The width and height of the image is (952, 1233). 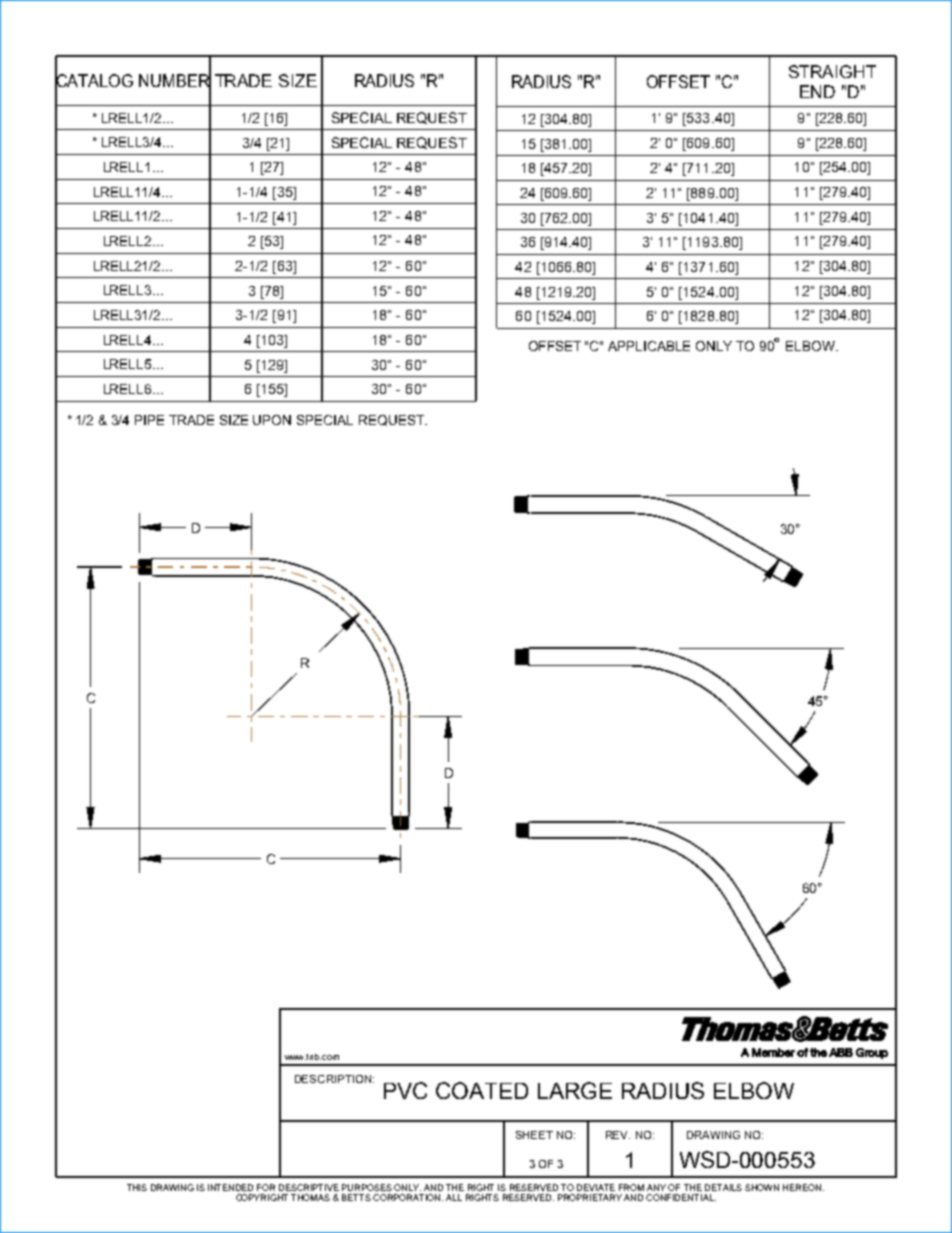 What do you see at coordinates (482, 1090) in the image?
I see `COATED` at bounding box center [482, 1090].
